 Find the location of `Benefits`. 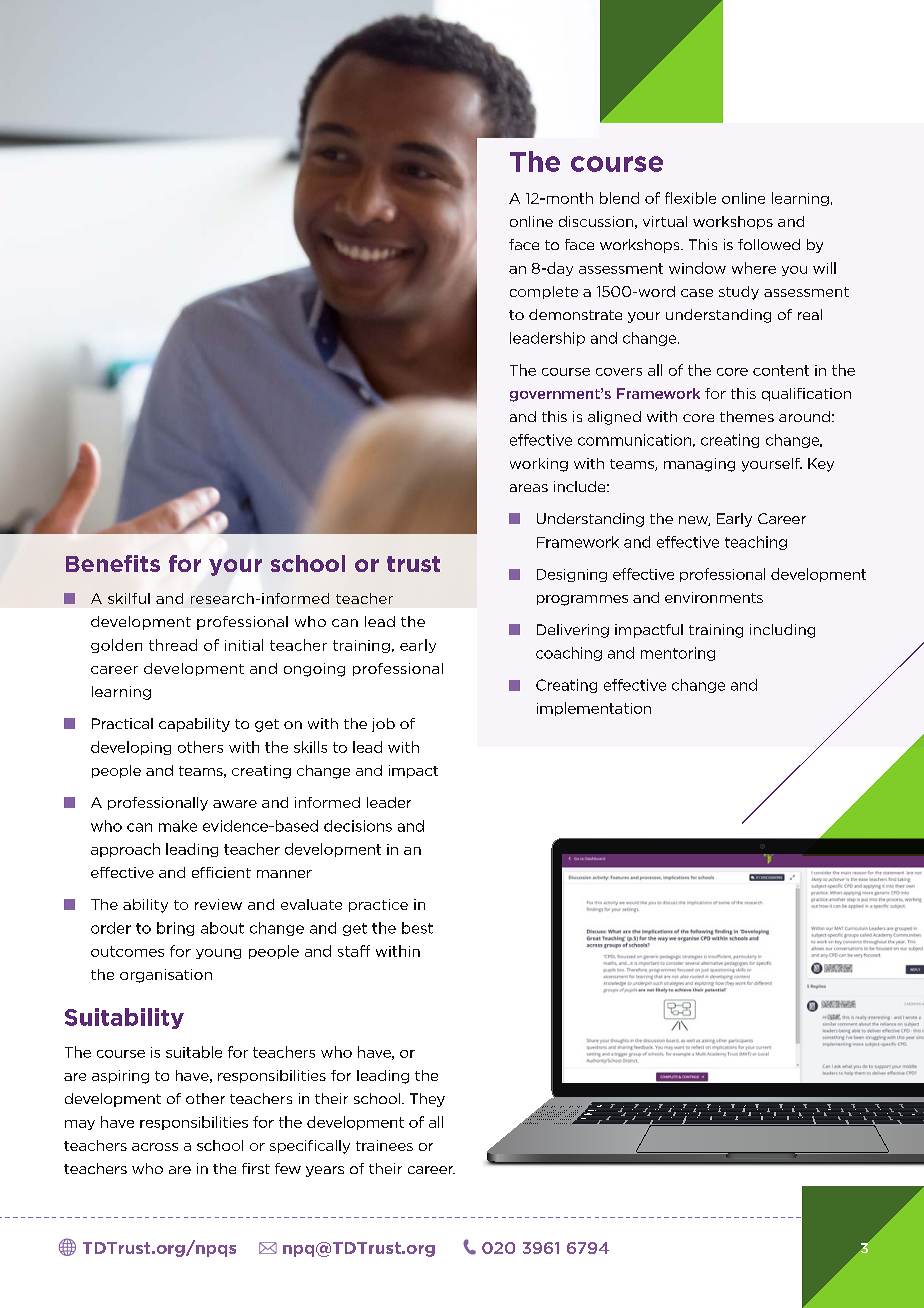

Benefits is located at coordinates (113, 563).
